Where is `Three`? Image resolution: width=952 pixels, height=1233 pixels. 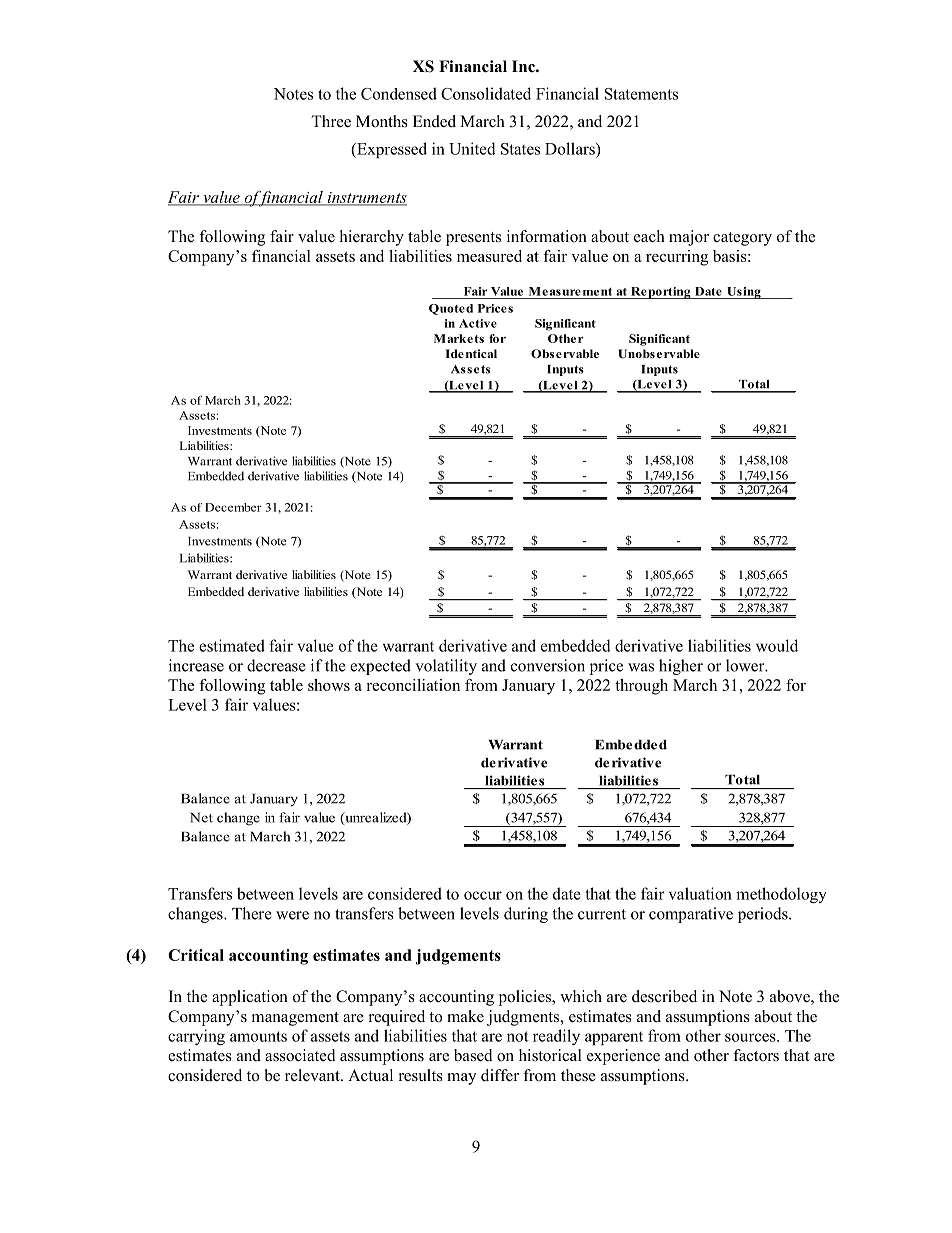
Three is located at coordinates (331, 121).
